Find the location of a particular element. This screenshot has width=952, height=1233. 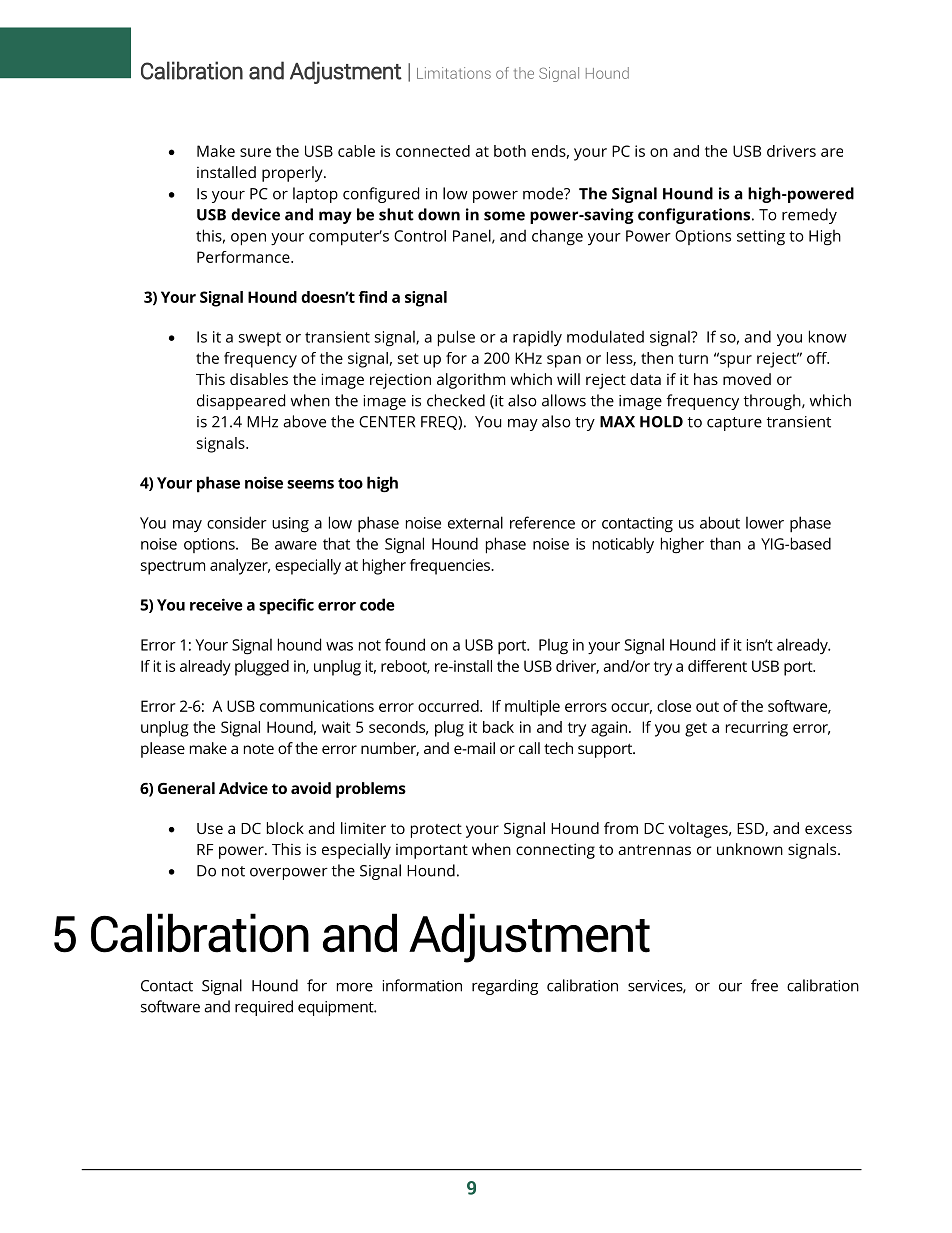

Limitations is located at coordinates (454, 73).
